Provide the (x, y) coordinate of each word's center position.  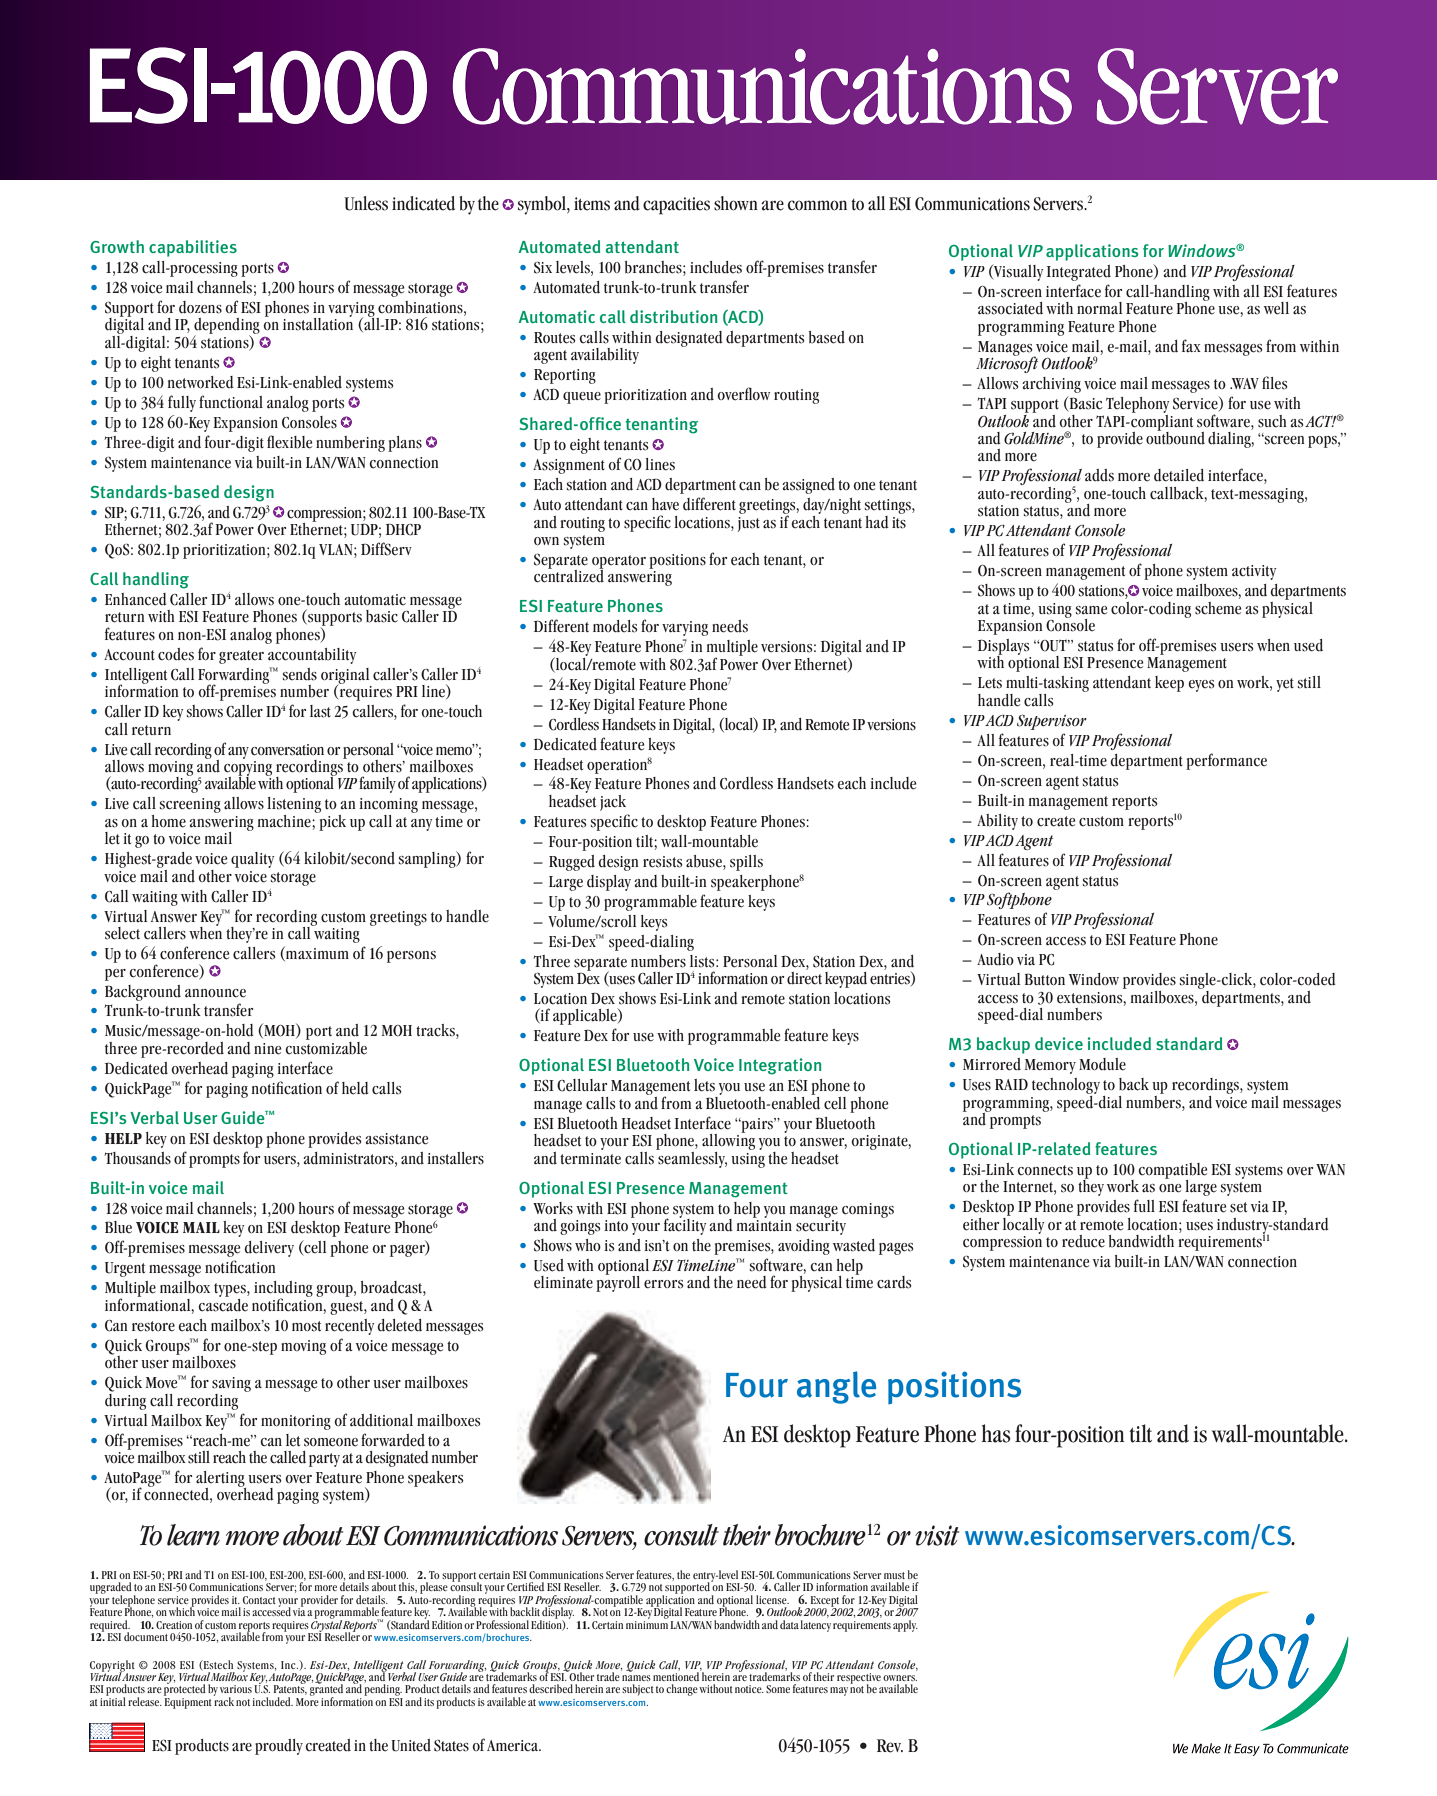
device (1059, 1043)
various (236, 1689)
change (682, 1690)
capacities (676, 206)
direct (804, 977)
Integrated (1079, 273)
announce (215, 993)
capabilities (193, 248)
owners (900, 1678)
